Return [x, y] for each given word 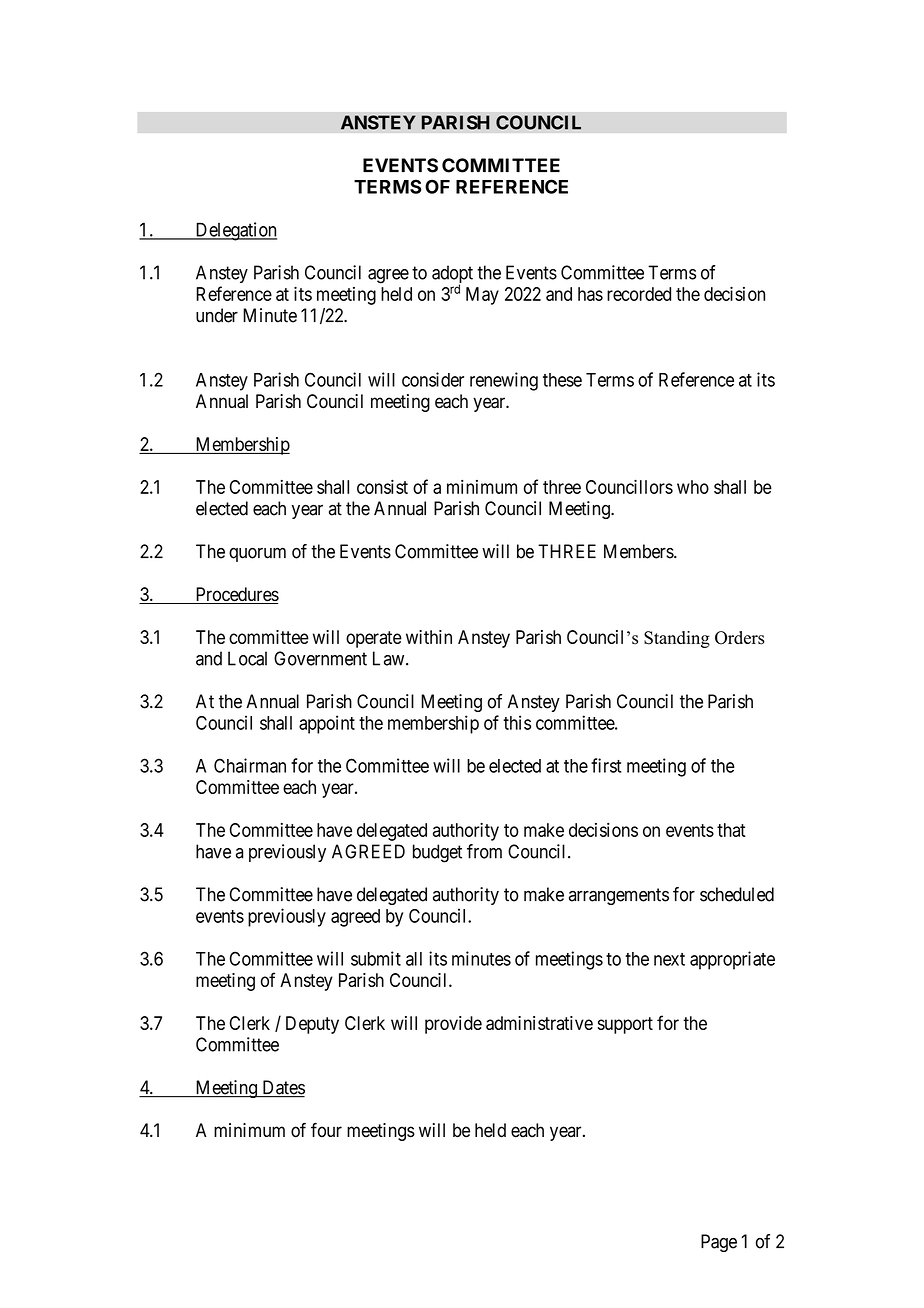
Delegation [235, 231]
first [606, 765]
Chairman [250, 765]
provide [453, 1025]
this [517, 722]
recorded [639, 294]
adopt [452, 275]
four [326, 1130]
